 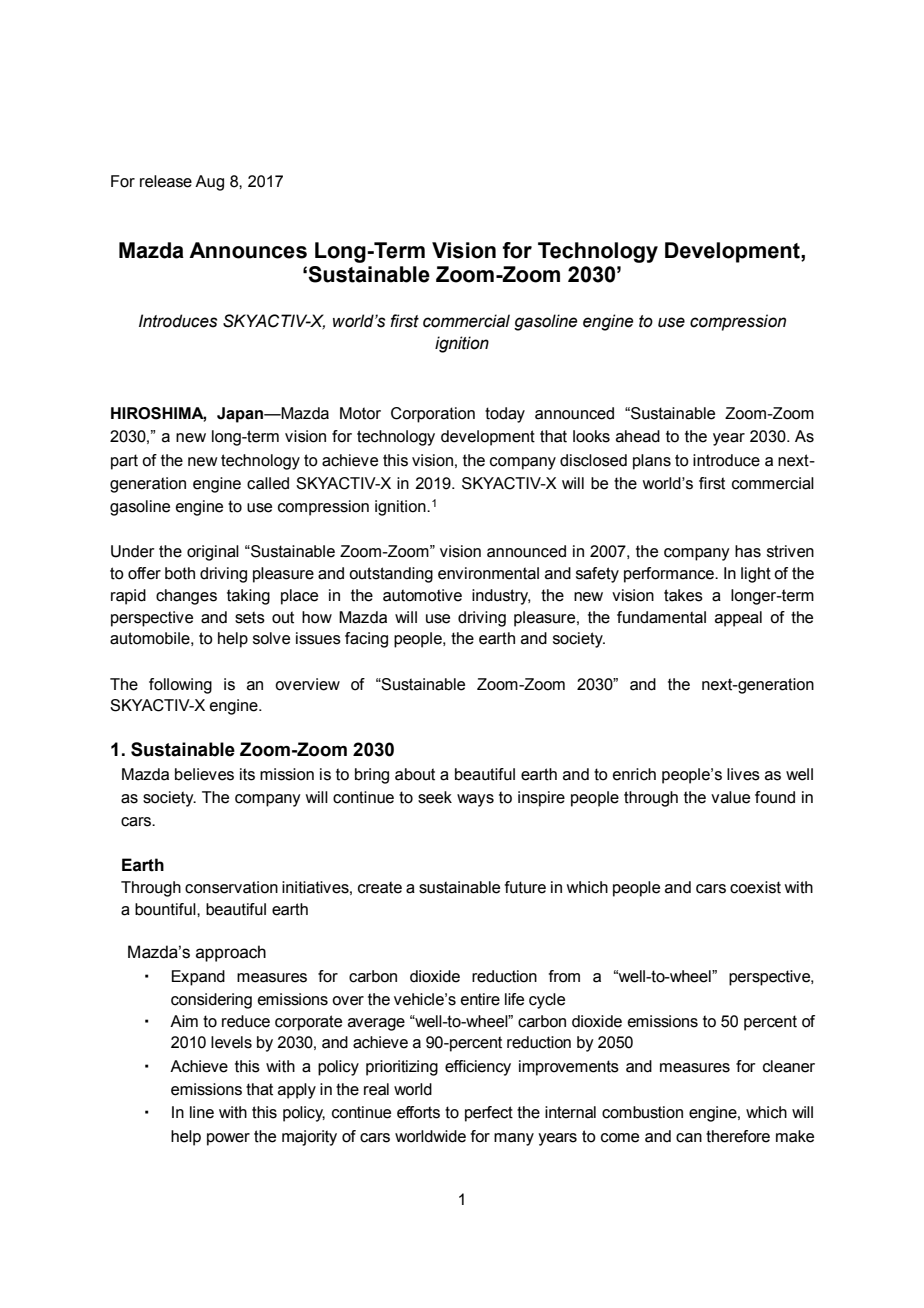 I want to click on Announces, so click(x=248, y=250).
